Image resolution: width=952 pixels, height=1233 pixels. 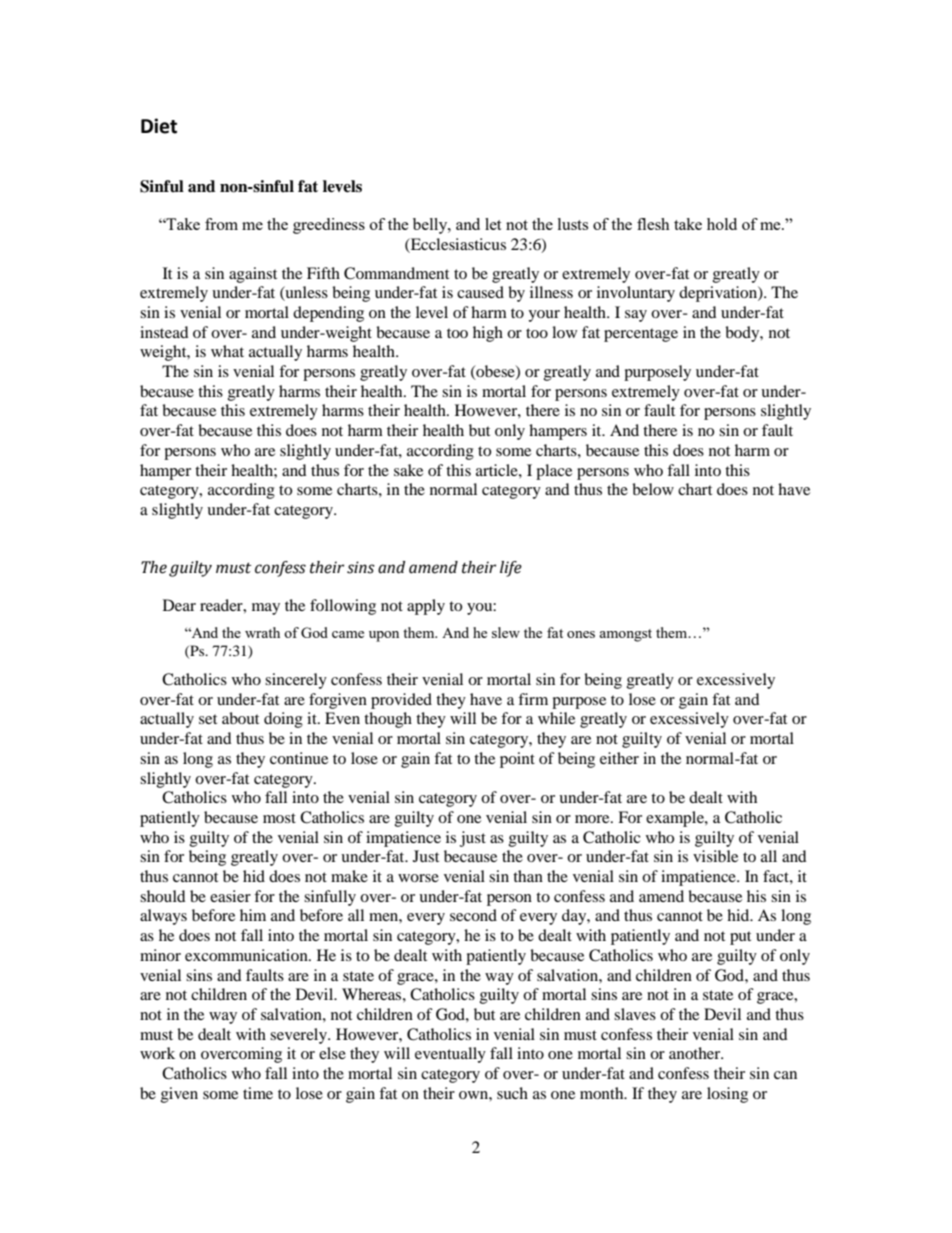 I want to click on time, so click(x=258, y=1093).
